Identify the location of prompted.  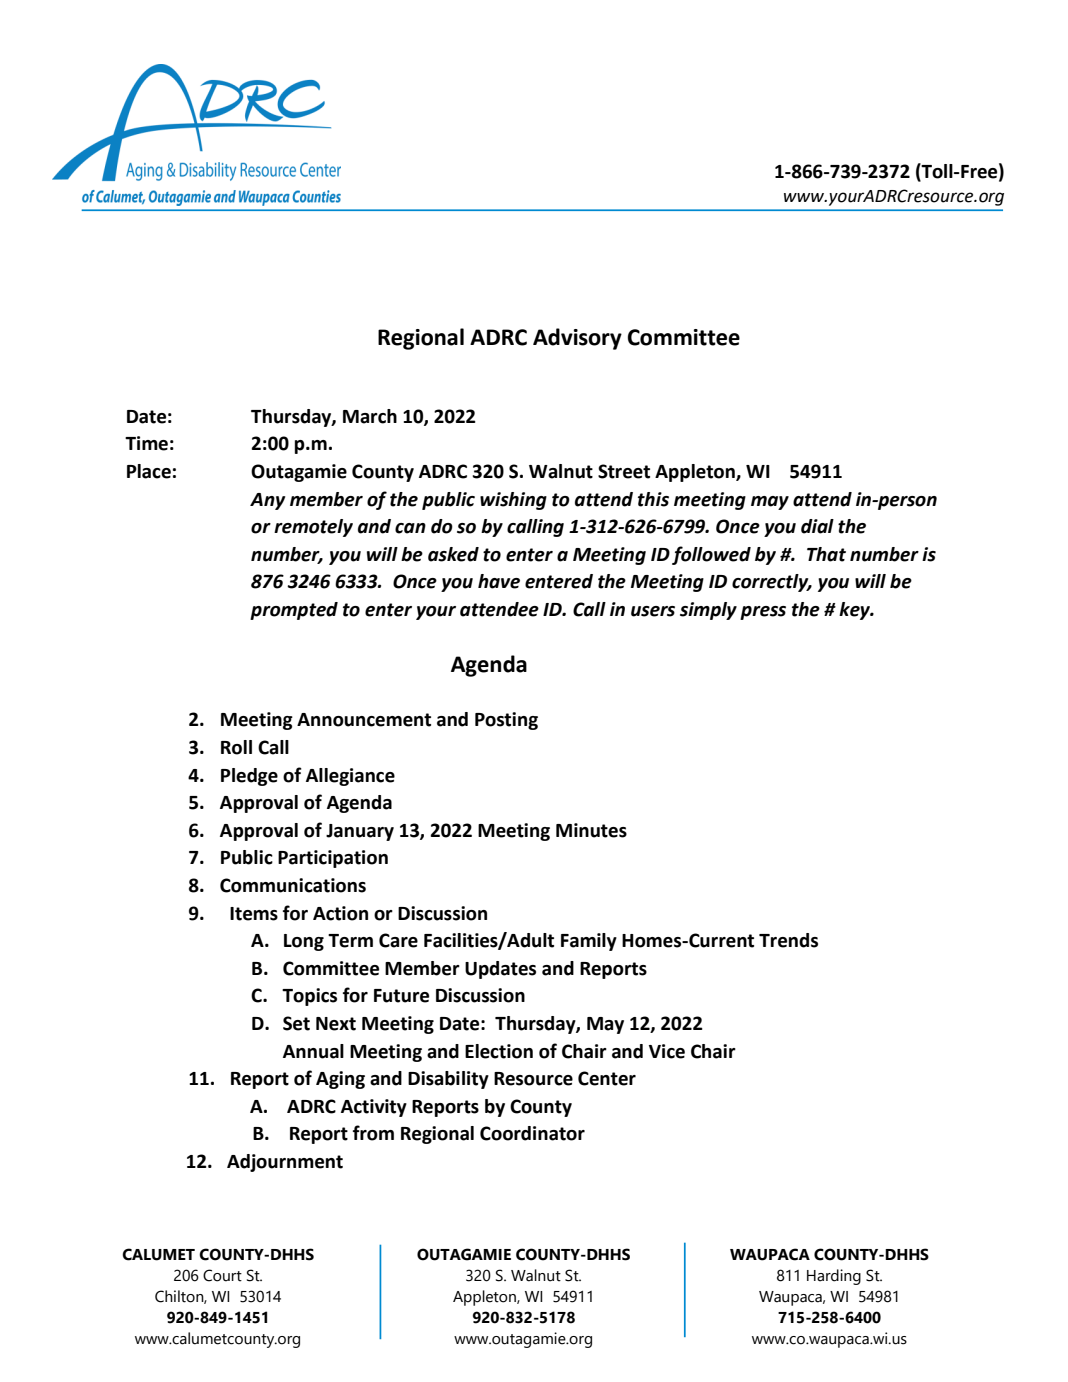
(294, 611).
